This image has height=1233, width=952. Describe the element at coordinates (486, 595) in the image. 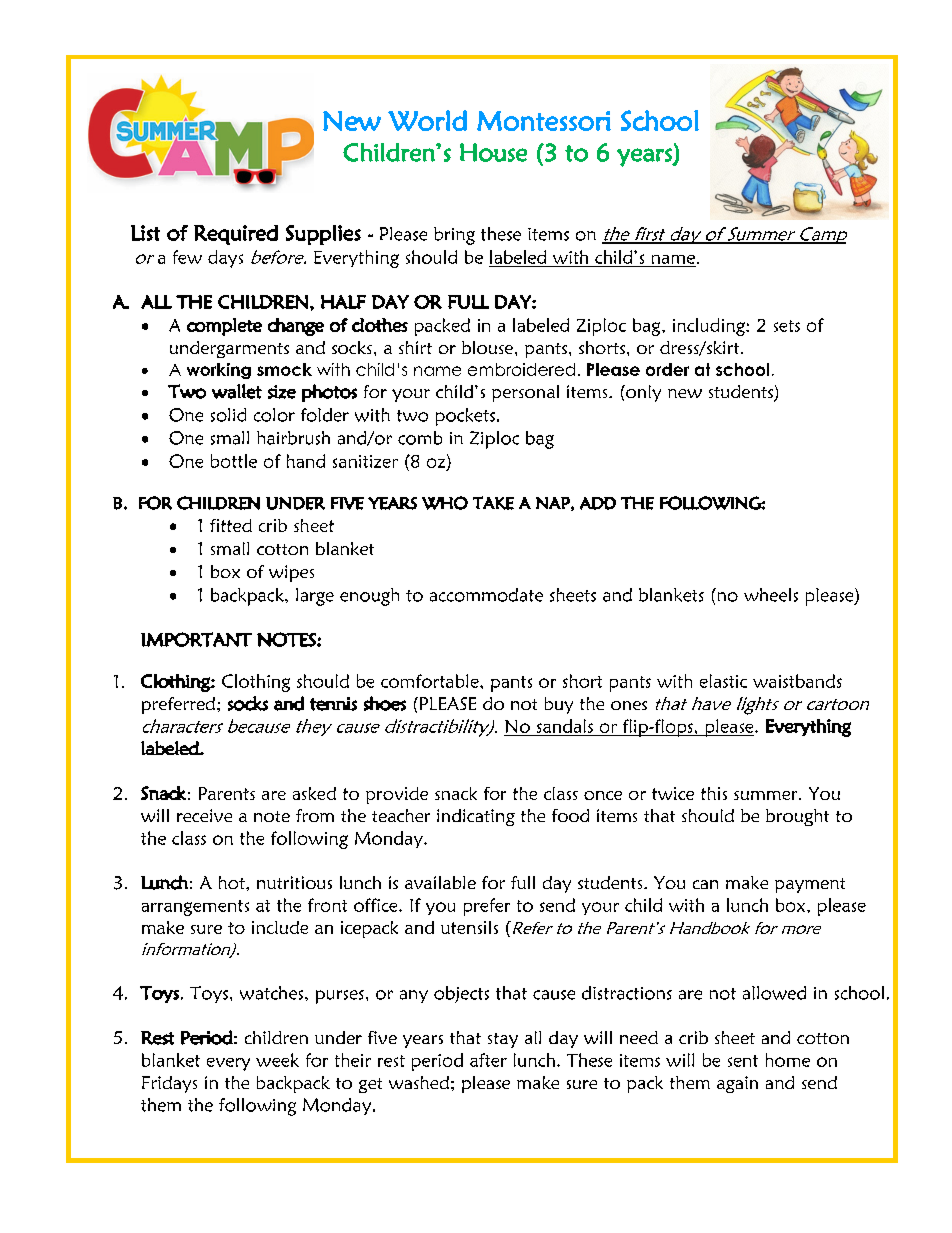

I see `accommodate` at that location.
